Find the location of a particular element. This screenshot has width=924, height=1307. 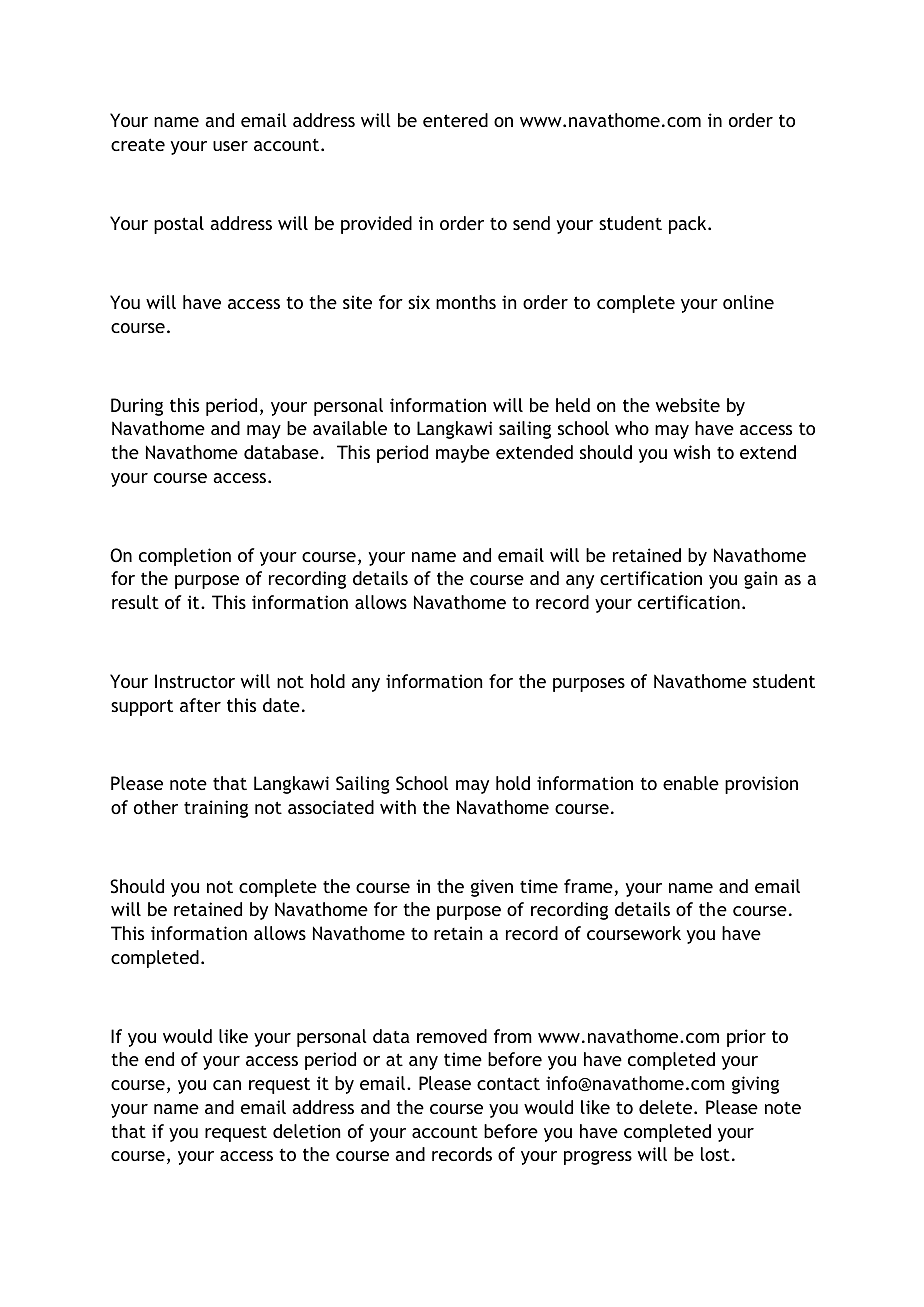

gain is located at coordinates (760, 580).
